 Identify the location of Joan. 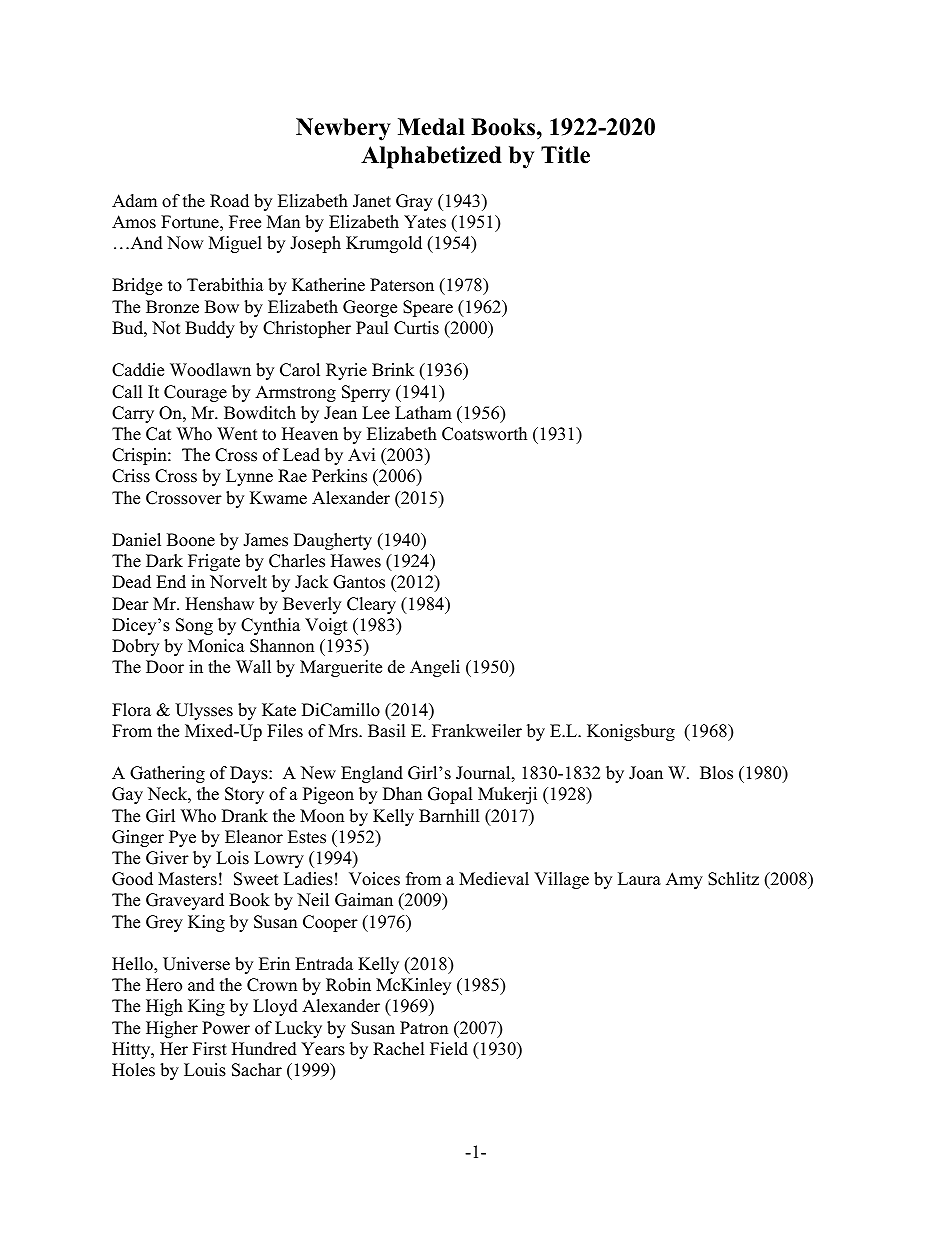
(646, 773).
